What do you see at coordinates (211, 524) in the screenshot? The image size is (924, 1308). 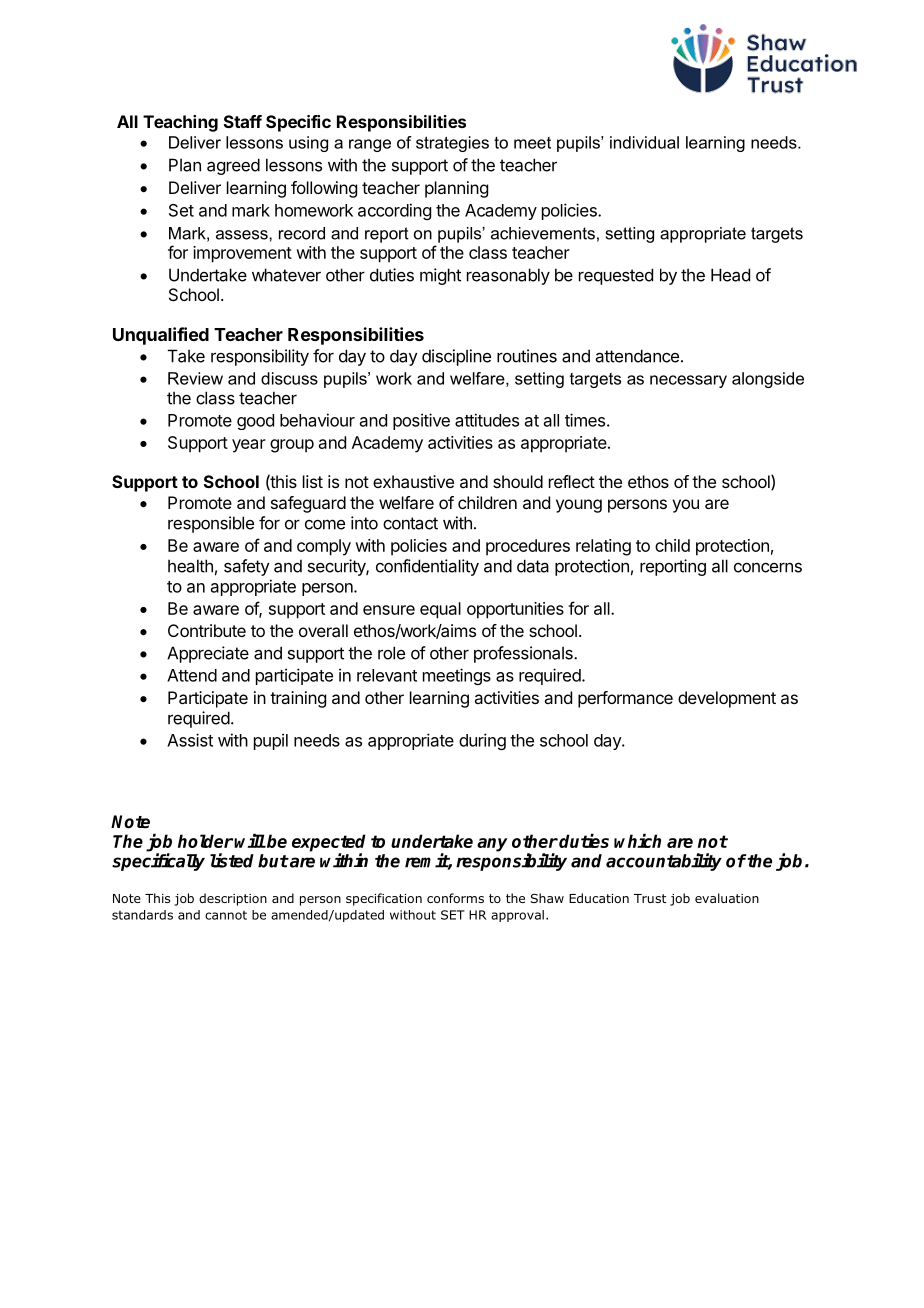 I see `responsible` at bounding box center [211, 524].
